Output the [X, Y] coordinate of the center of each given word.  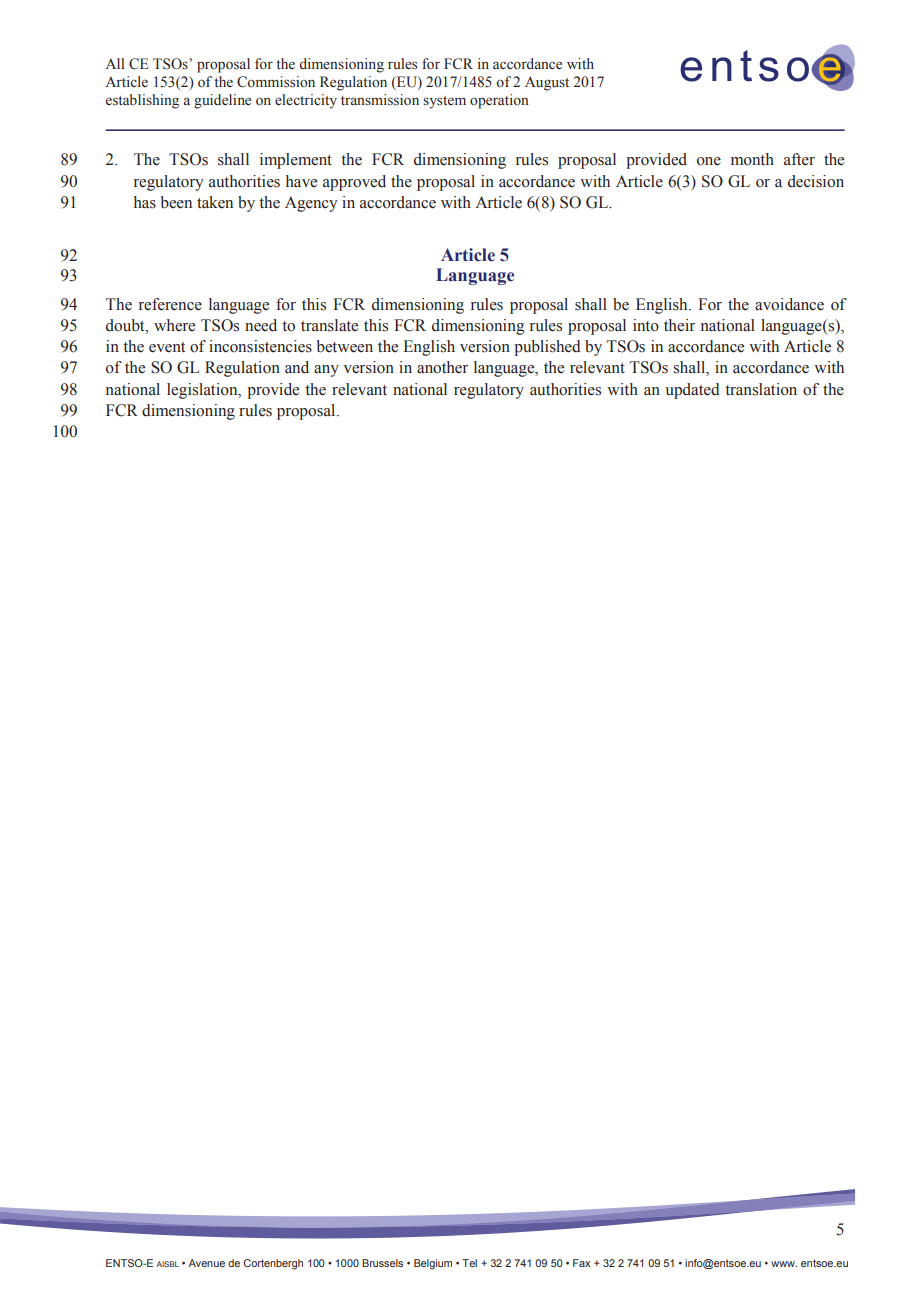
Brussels [382, 1263]
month [752, 159]
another [442, 367]
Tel [469, 1263]
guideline [222, 101]
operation [499, 101]
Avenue [206, 1263]
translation [761, 389]
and [297, 367]
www [784, 1264]
